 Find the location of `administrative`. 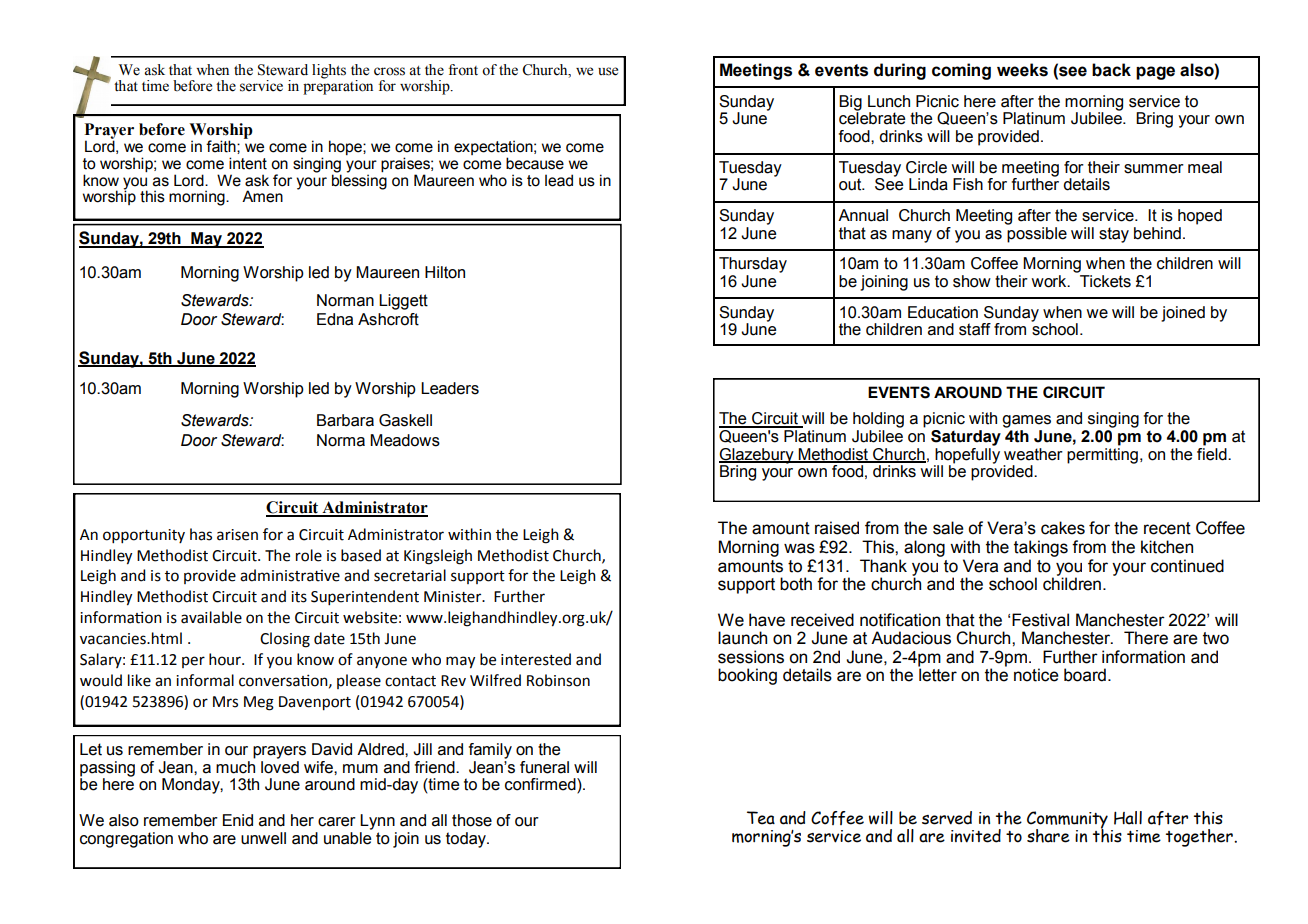

administrative is located at coordinates (290, 575).
